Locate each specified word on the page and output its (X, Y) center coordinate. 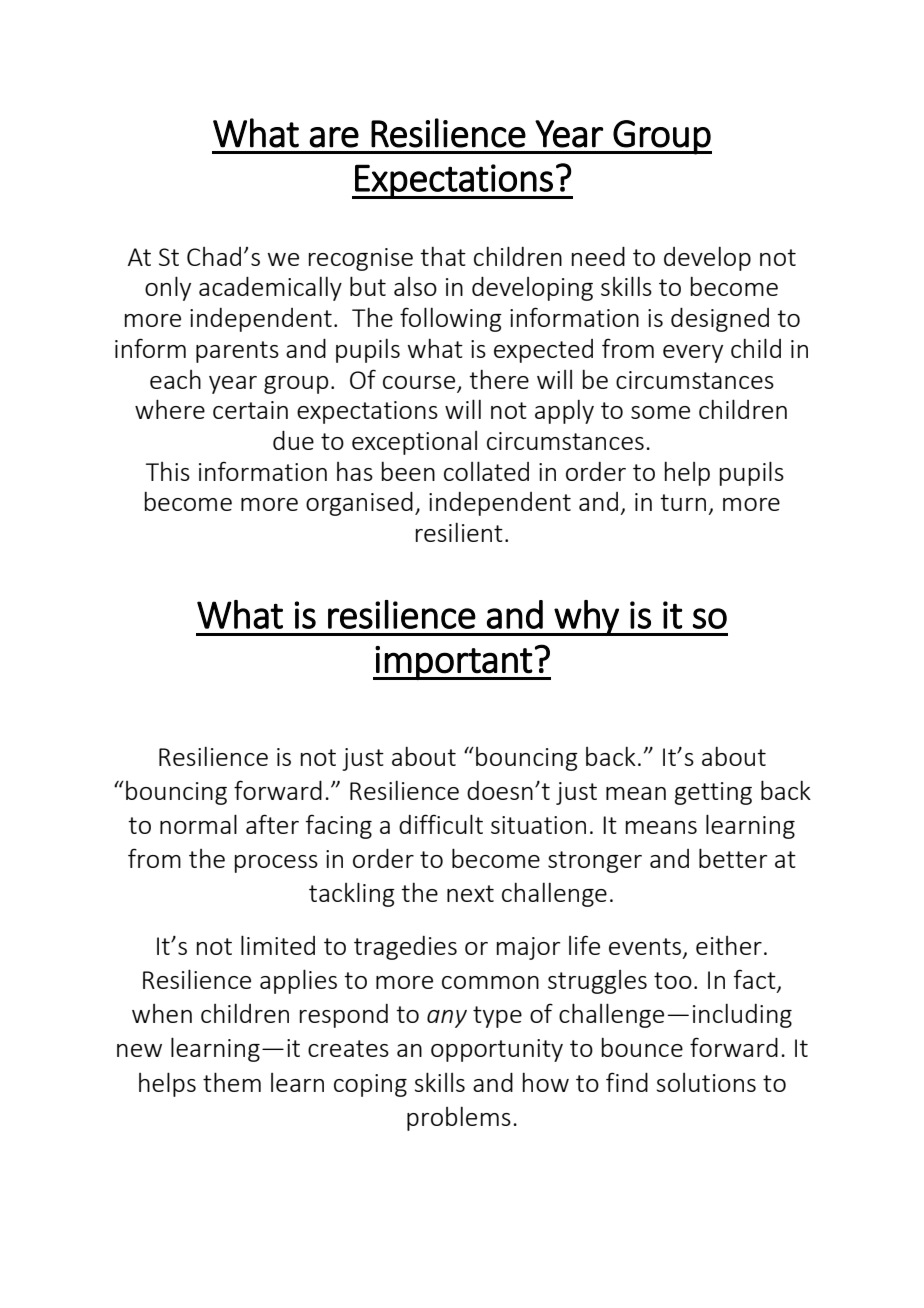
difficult (441, 824)
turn (683, 502)
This (168, 471)
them (232, 1082)
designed (720, 319)
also (415, 286)
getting (713, 793)
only (168, 288)
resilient (459, 532)
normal (198, 824)
